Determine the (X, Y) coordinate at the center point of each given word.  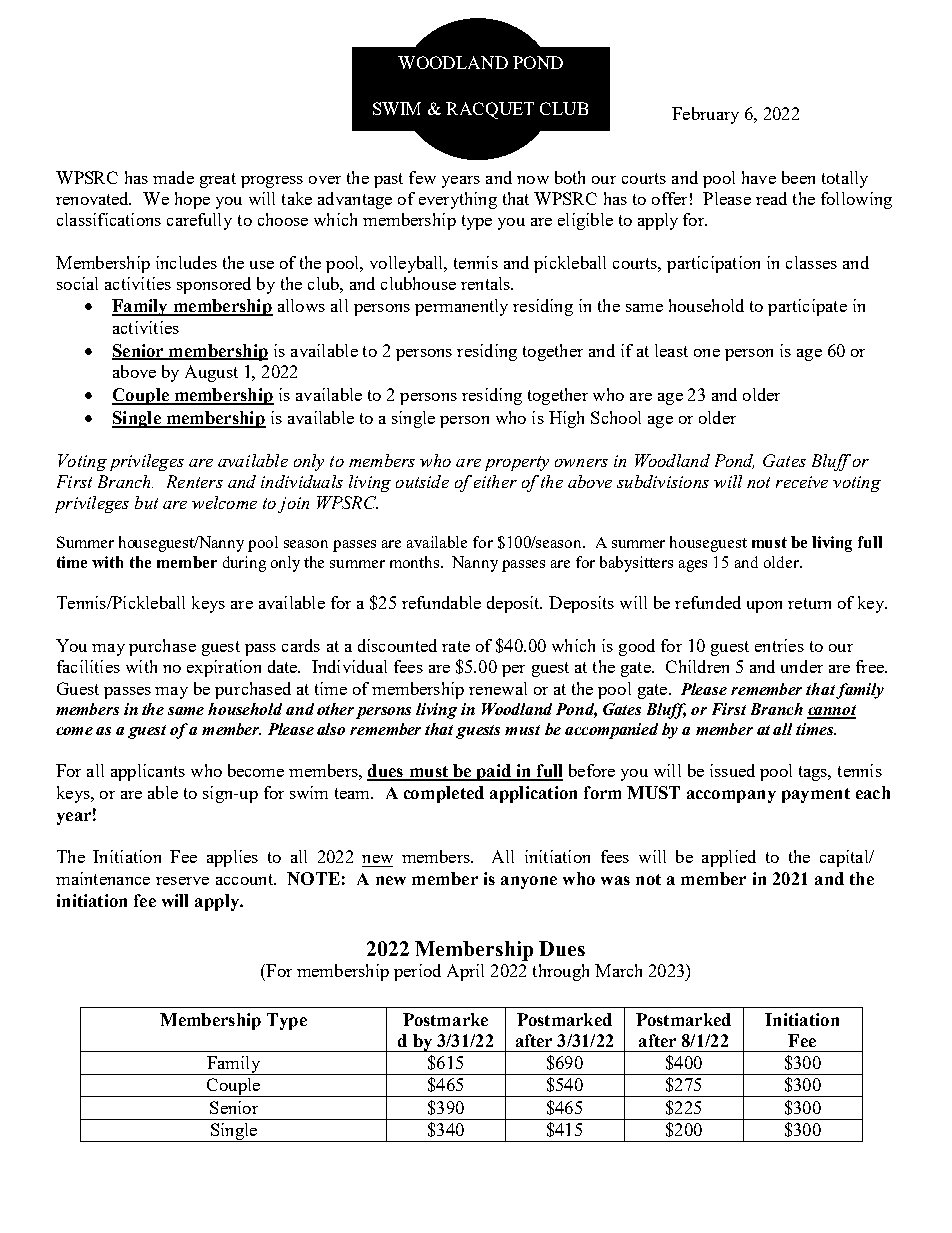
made (173, 177)
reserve (182, 881)
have (759, 177)
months (416, 562)
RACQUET (490, 110)
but (146, 502)
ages (693, 566)
